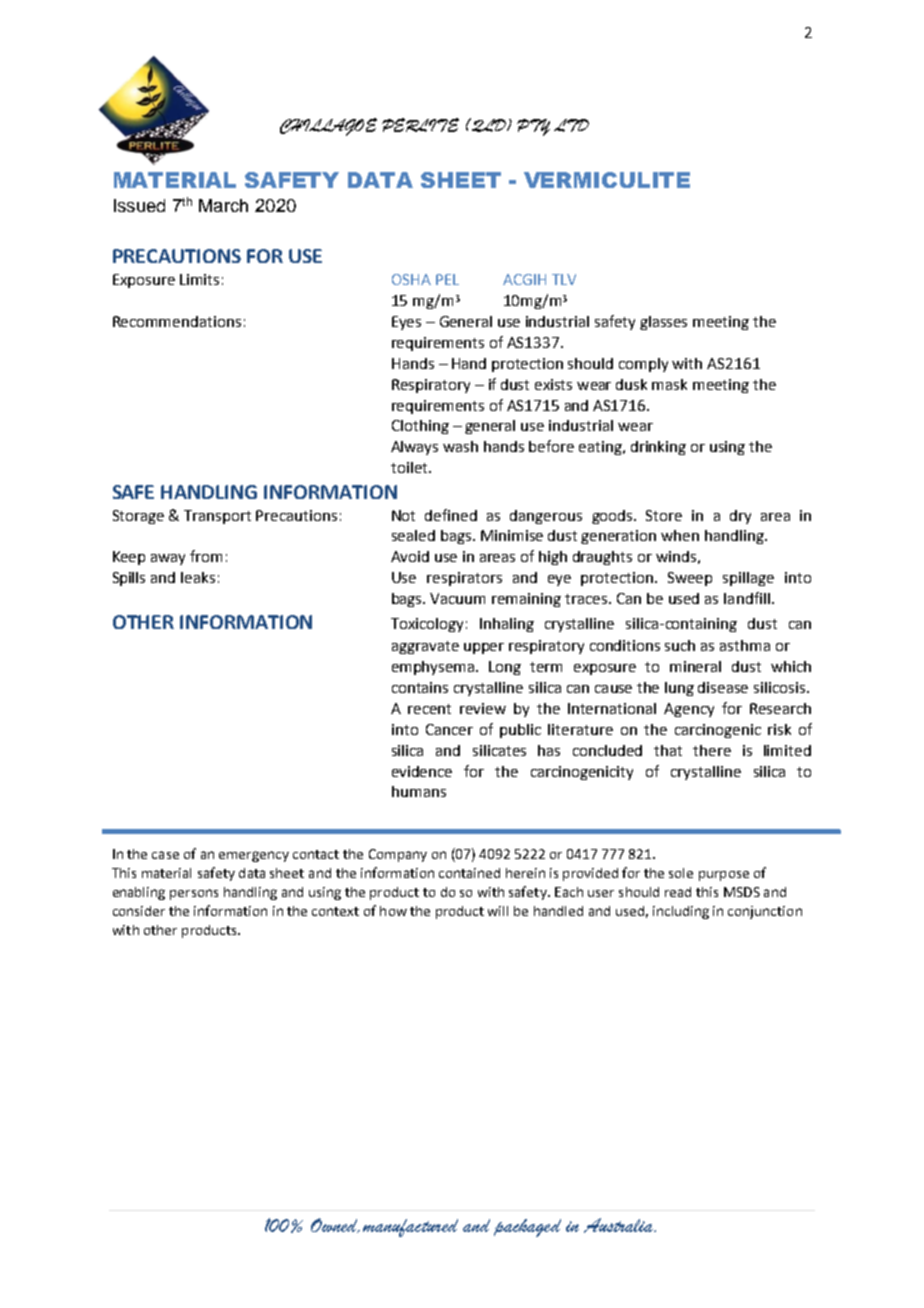  I want to click on packaged, so click(527, 1228).
